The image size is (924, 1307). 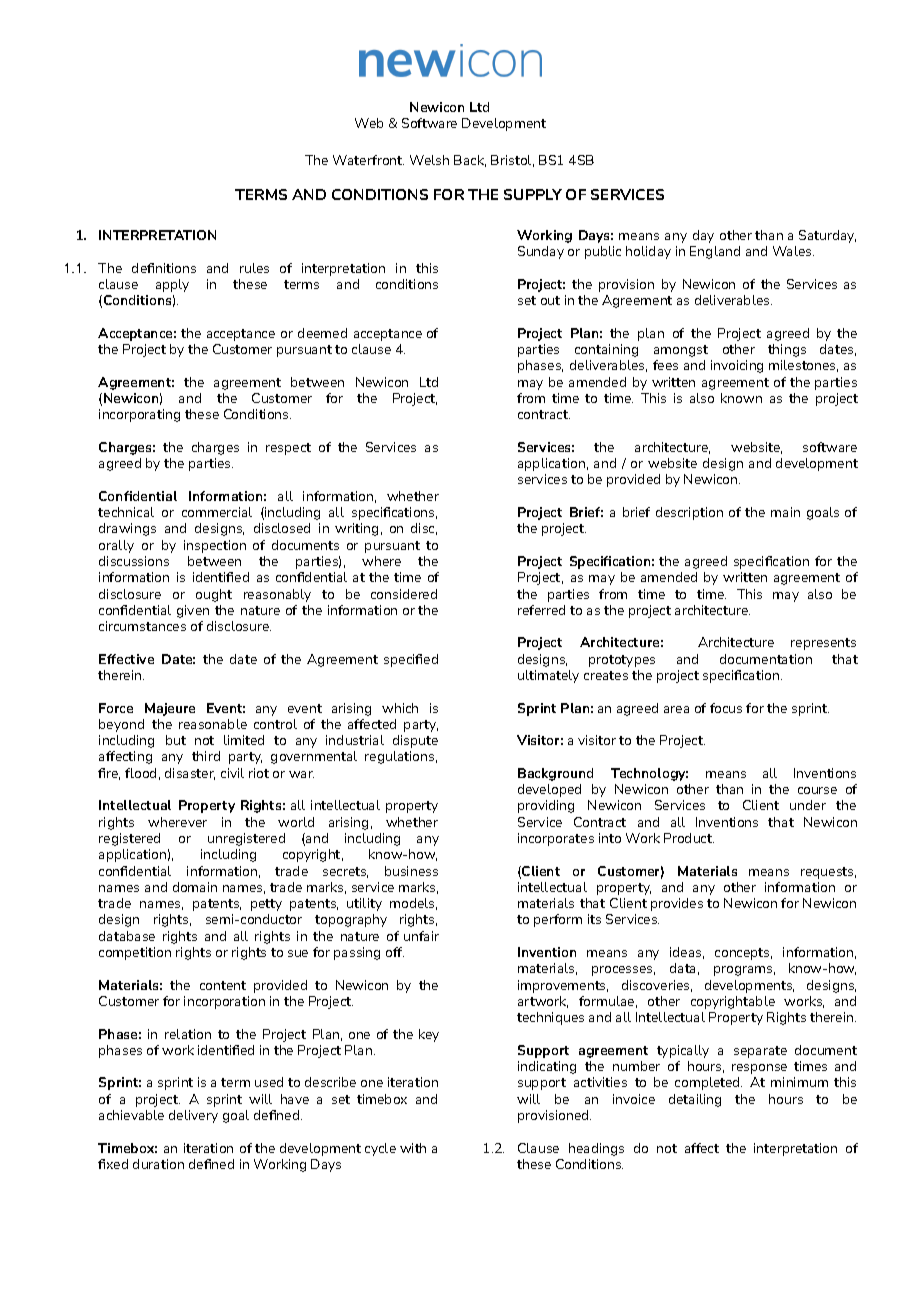 What do you see at coordinates (413, 1148) in the screenshot?
I see `with` at bounding box center [413, 1148].
